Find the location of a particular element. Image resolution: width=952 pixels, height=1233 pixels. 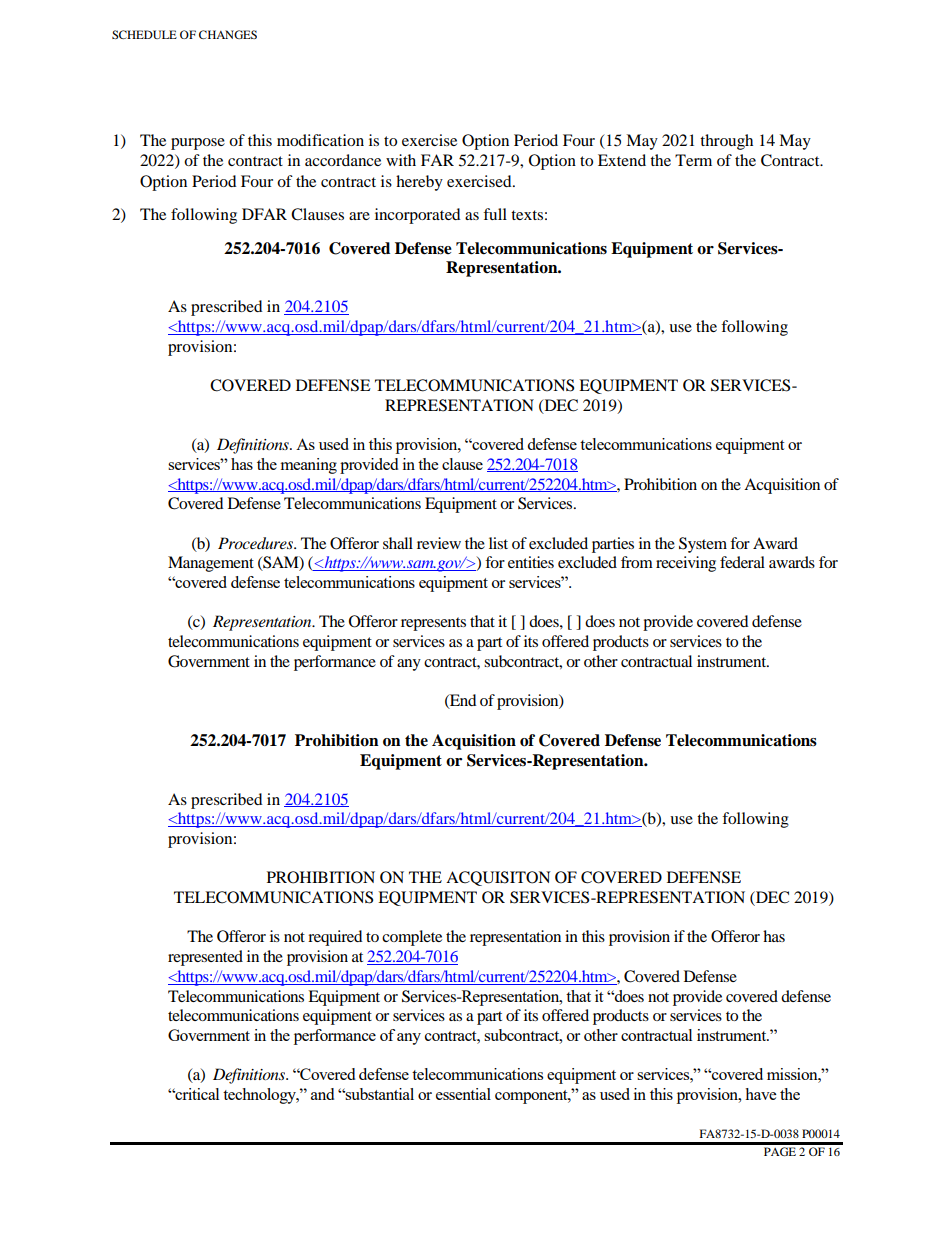

review is located at coordinates (439, 543).
